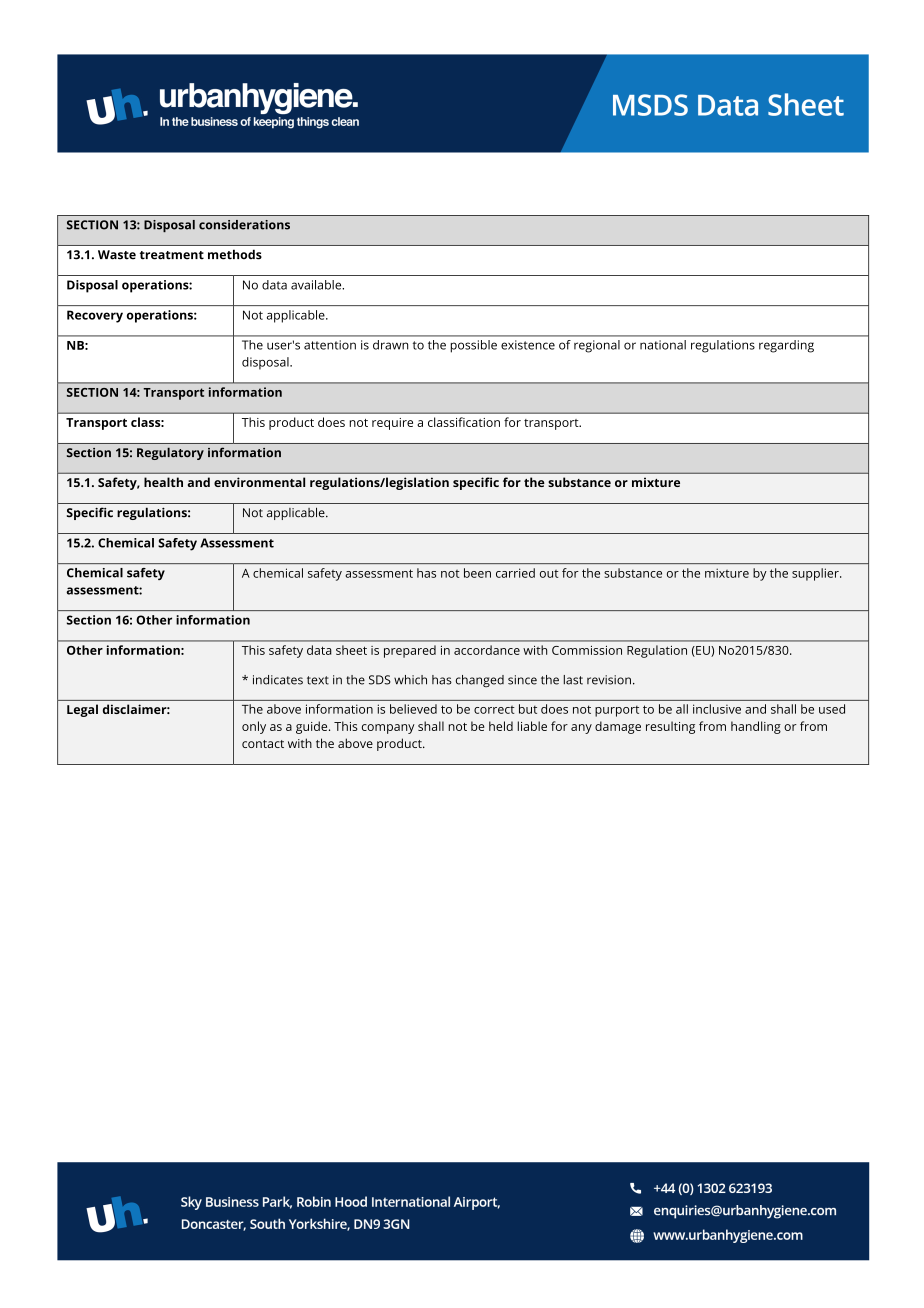 Image resolution: width=924 pixels, height=1308 pixels. I want to click on Regulatory, so click(170, 453).
